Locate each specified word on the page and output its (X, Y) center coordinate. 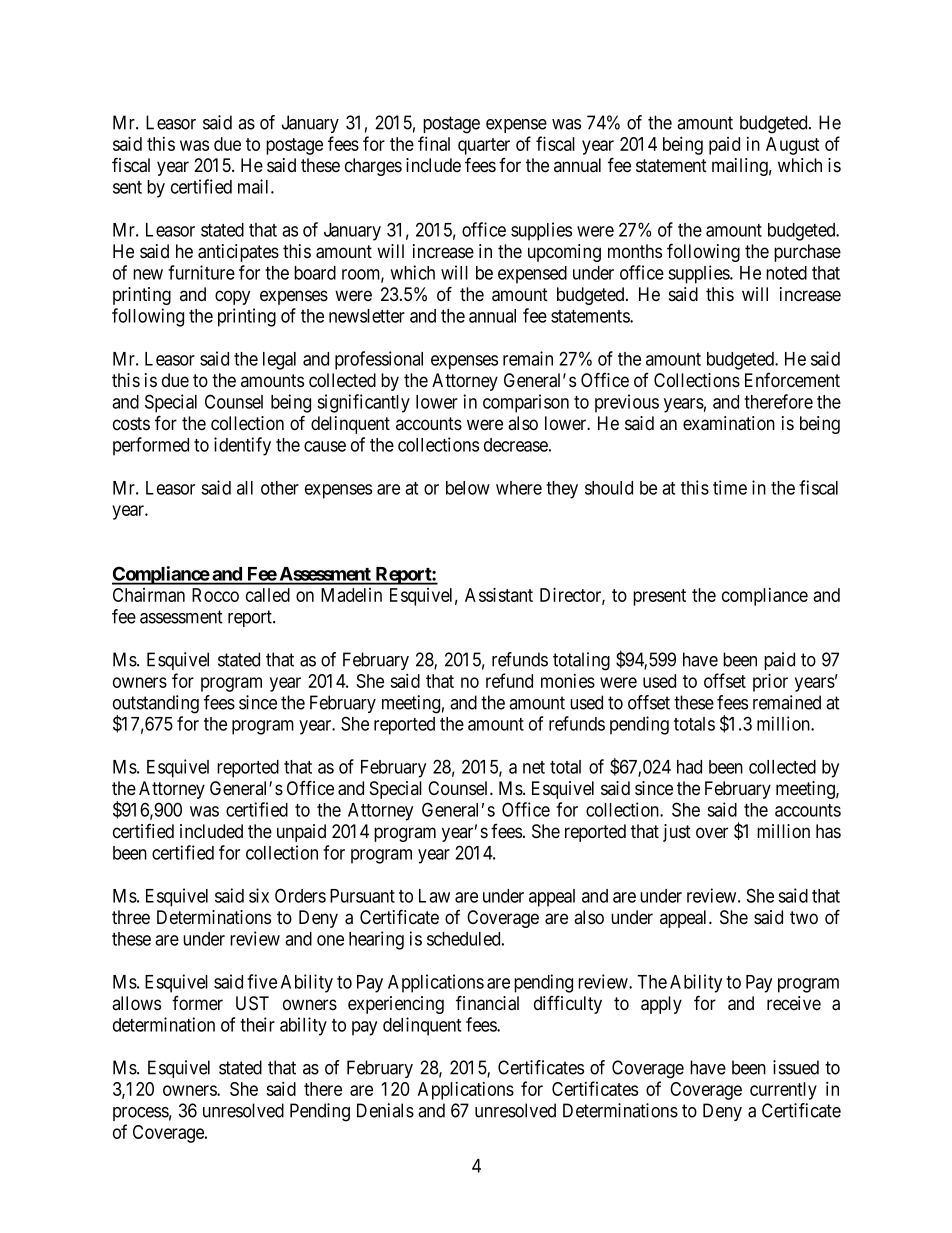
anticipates (238, 253)
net (534, 767)
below (468, 488)
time (730, 487)
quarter (484, 146)
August (793, 146)
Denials (385, 1110)
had (689, 767)
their (257, 1024)
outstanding (156, 705)
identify (242, 446)
